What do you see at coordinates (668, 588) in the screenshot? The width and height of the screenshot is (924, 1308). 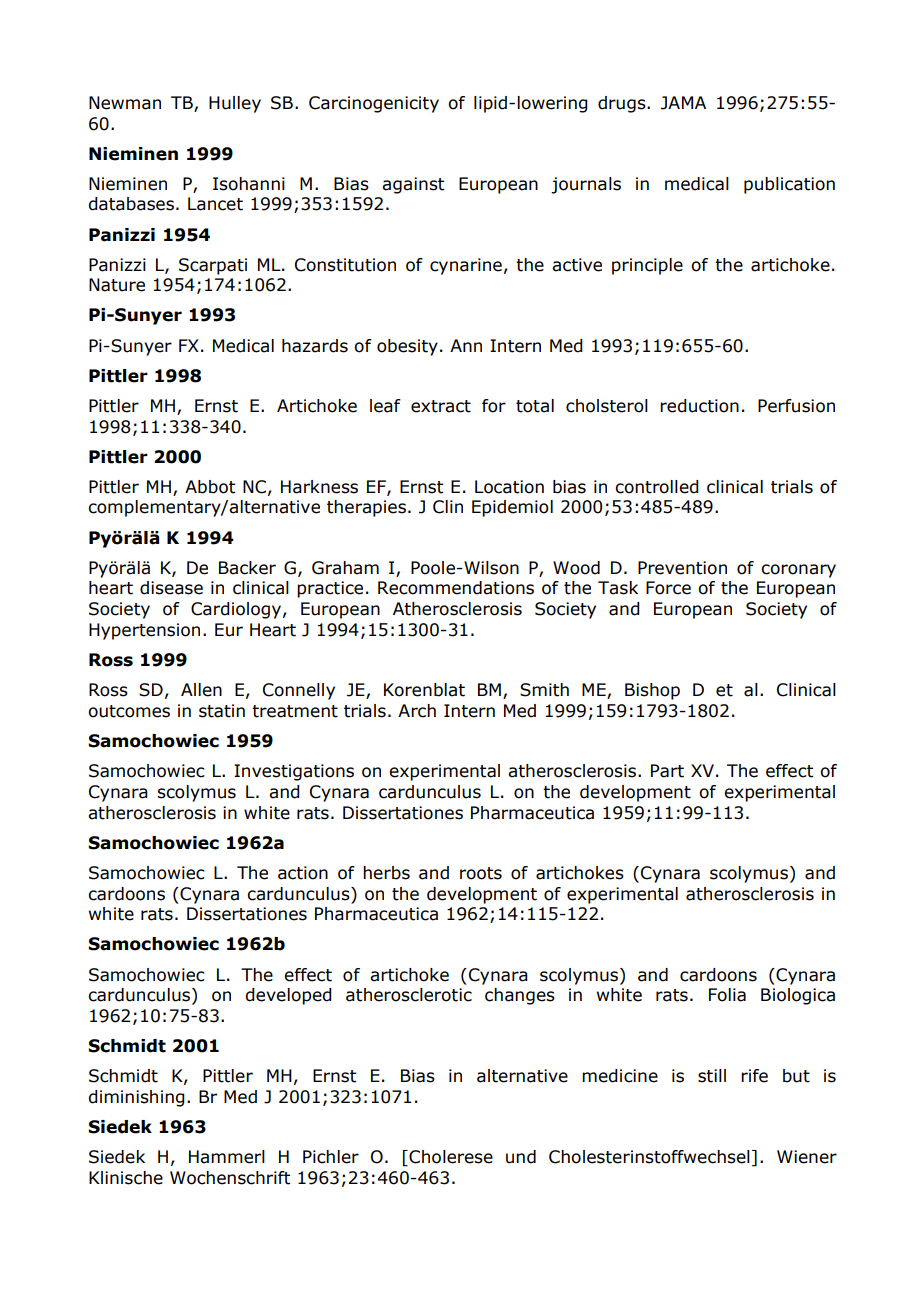 I see `Force` at bounding box center [668, 588].
